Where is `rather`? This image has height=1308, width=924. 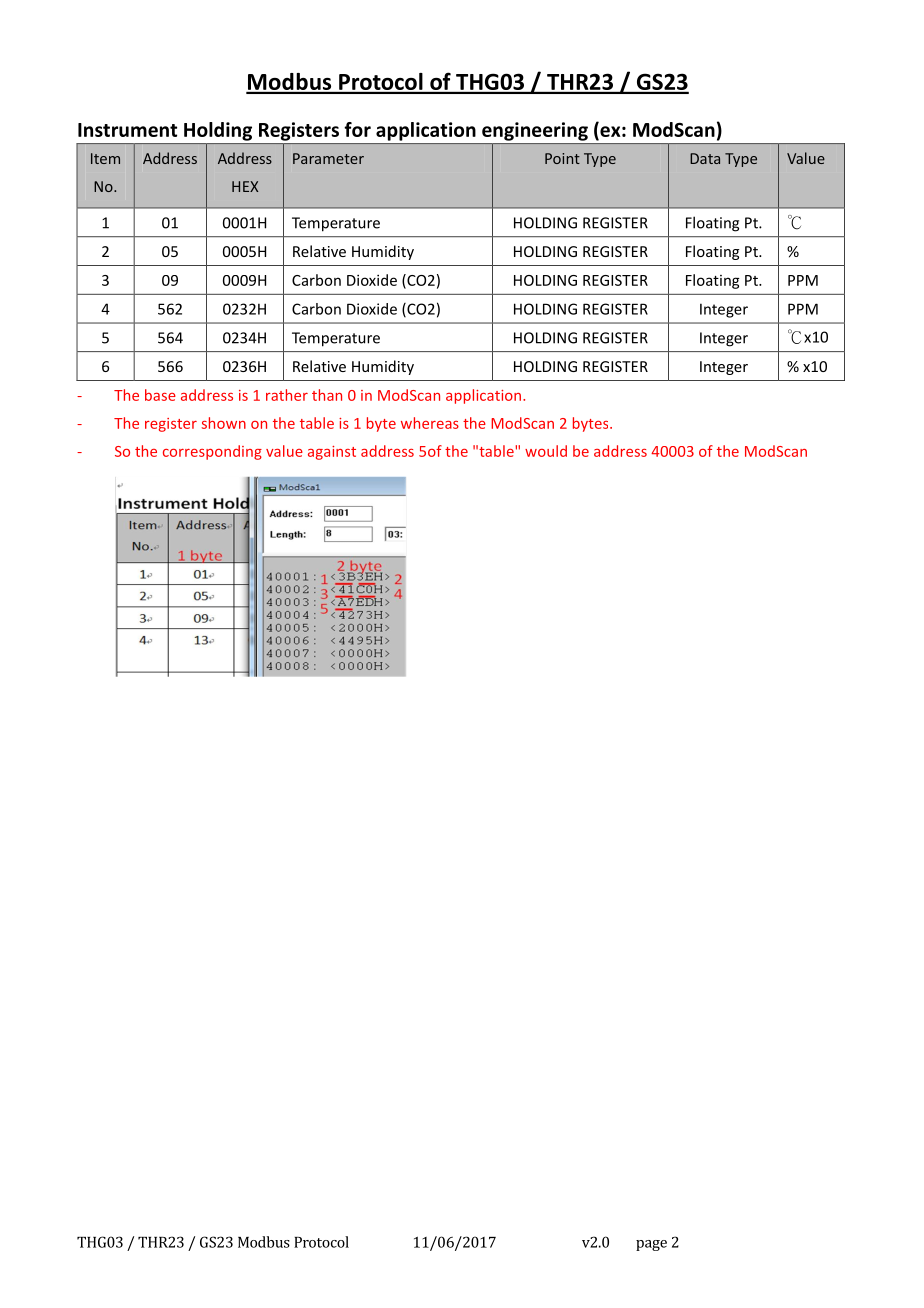
rather is located at coordinates (287, 395).
